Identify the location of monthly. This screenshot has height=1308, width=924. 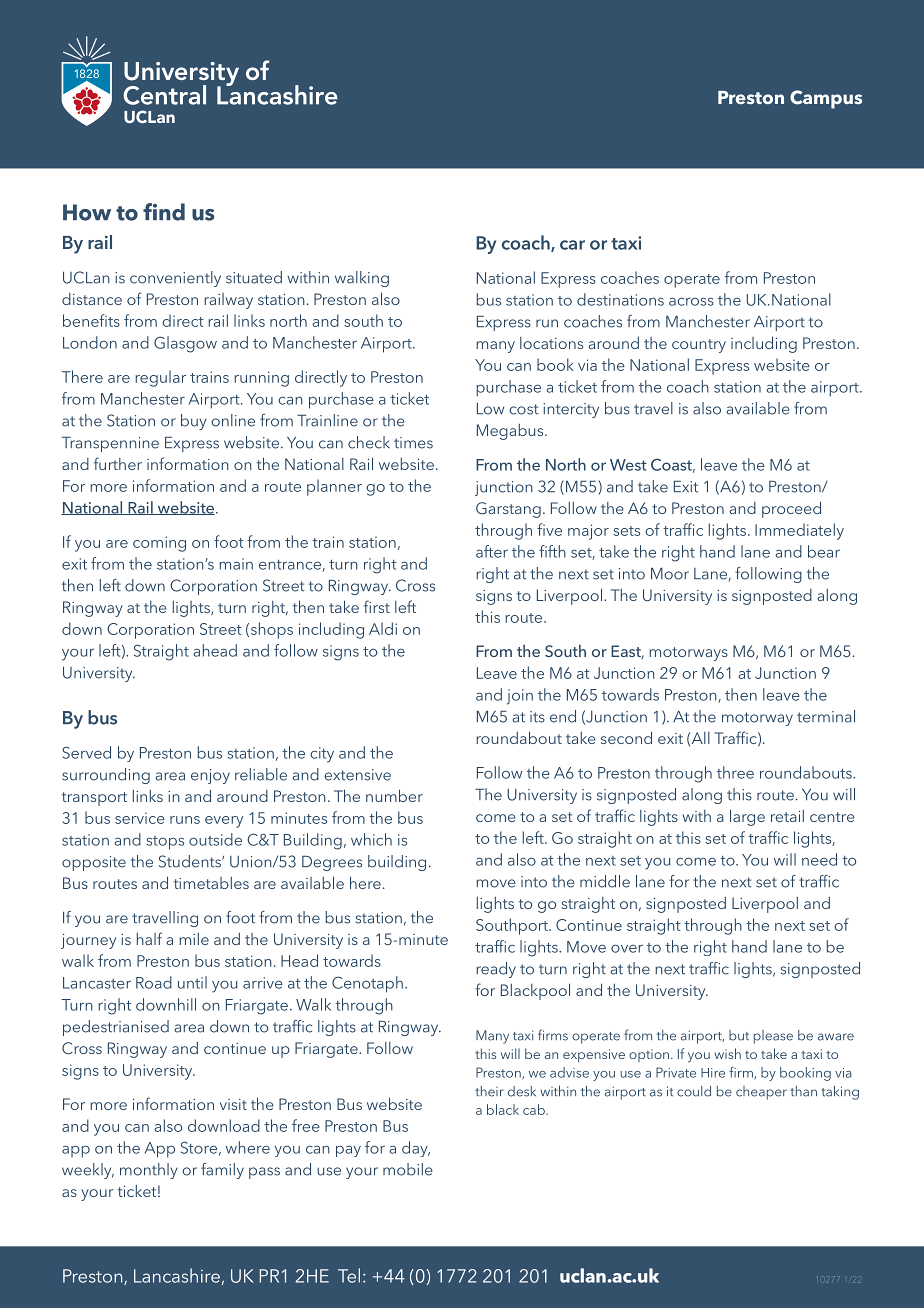
(149, 1171).
